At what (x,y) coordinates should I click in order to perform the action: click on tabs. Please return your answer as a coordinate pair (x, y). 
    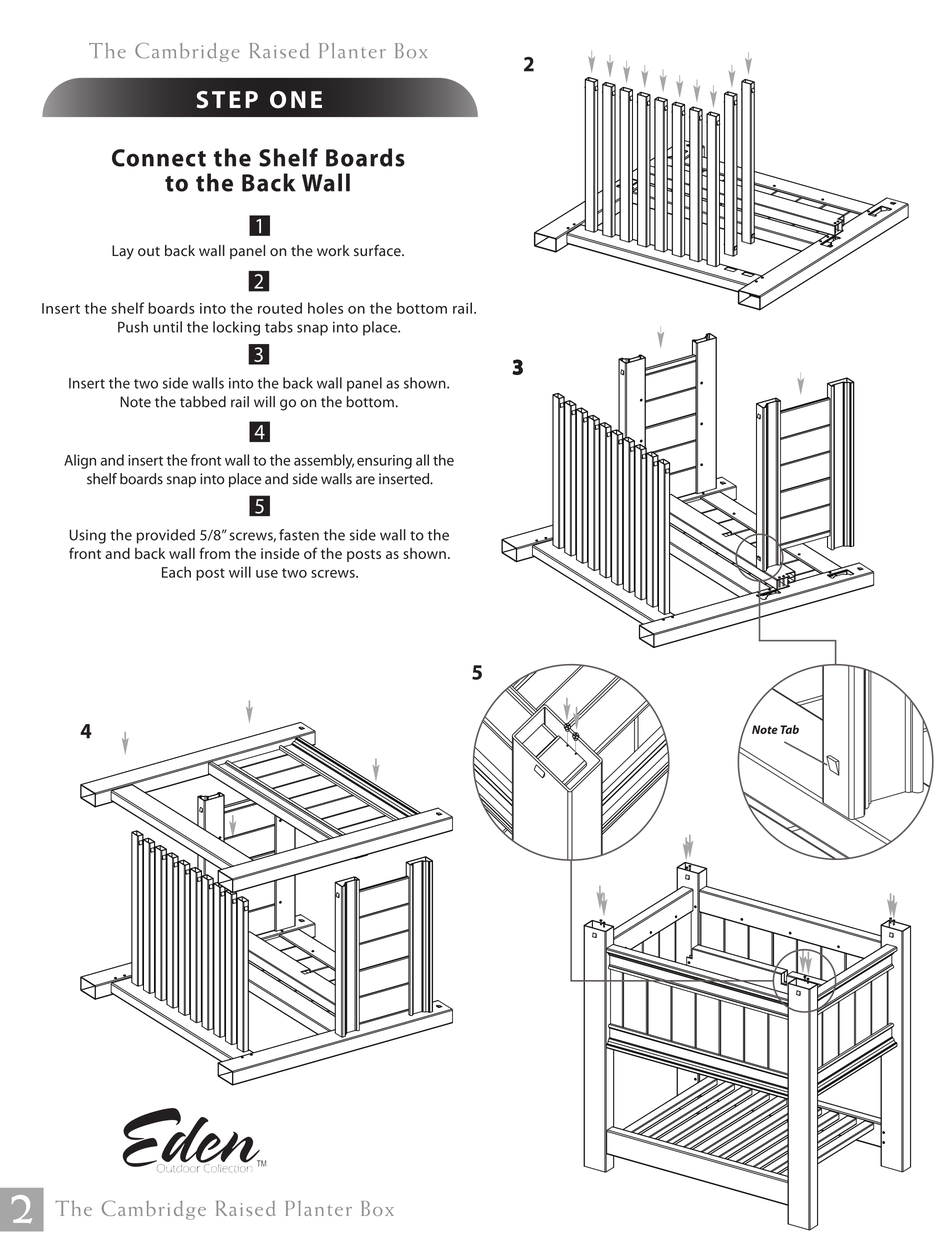
    Looking at the image, I should click on (279, 327).
